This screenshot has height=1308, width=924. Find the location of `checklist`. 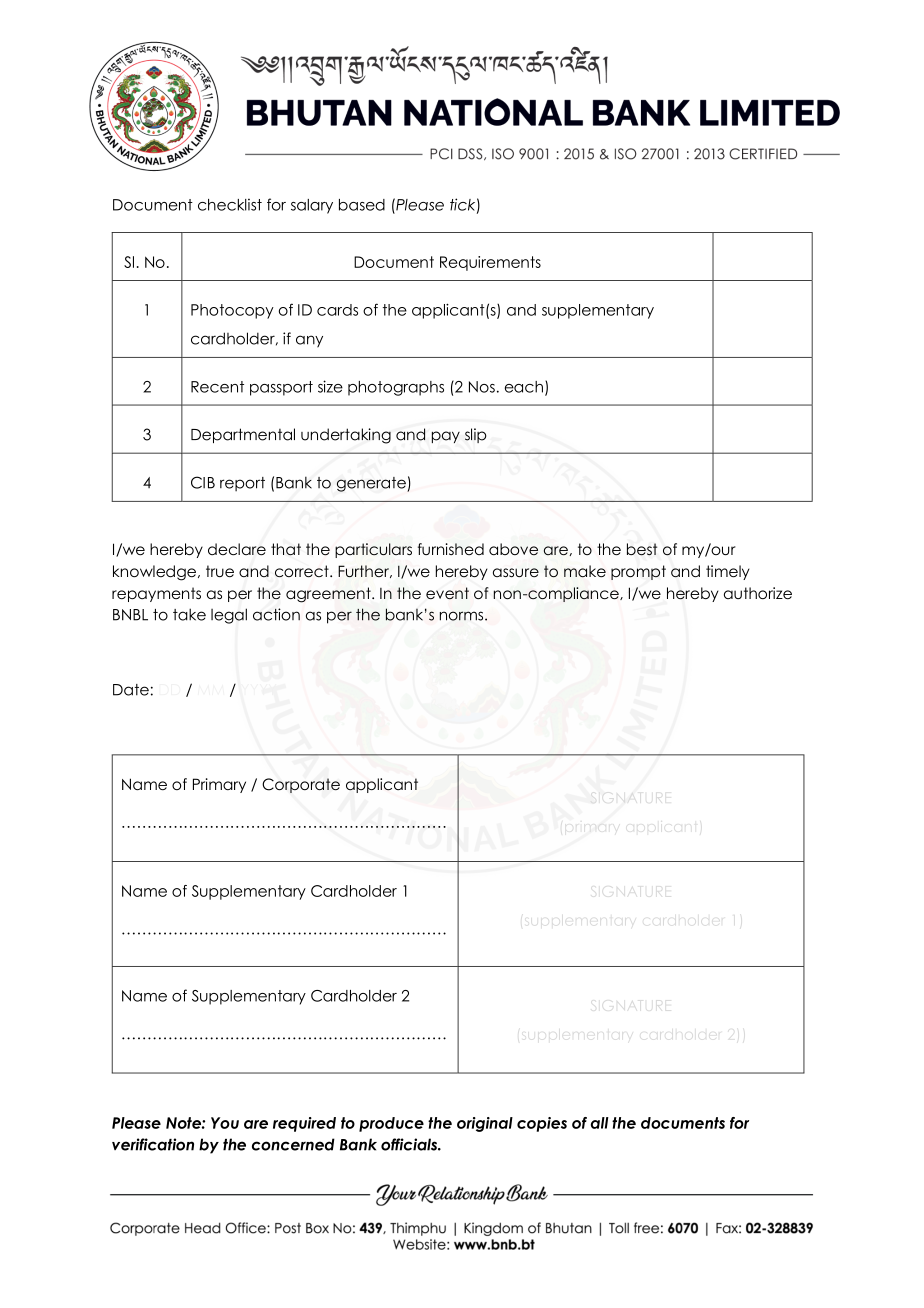

checklist is located at coordinates (230, 204).
